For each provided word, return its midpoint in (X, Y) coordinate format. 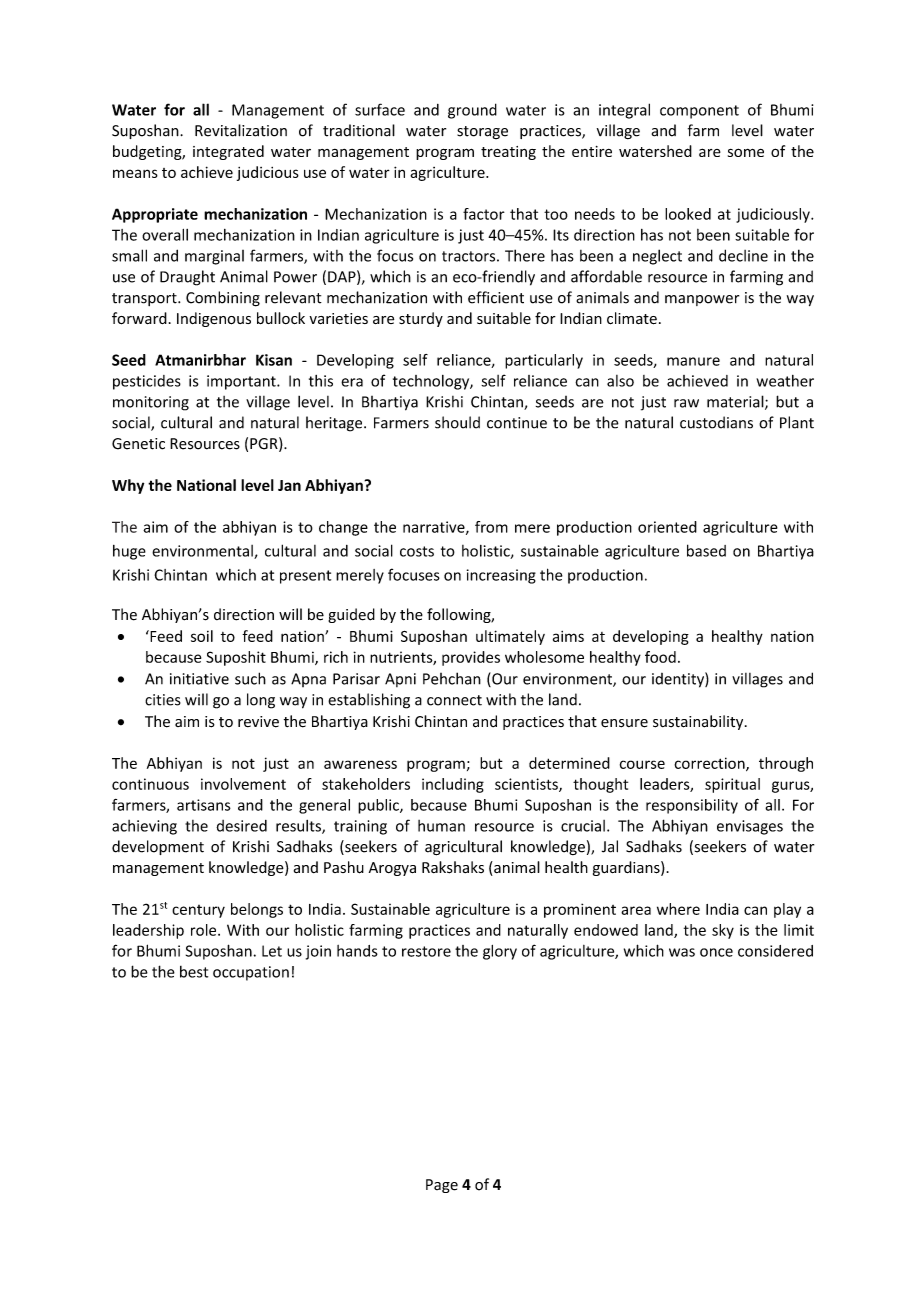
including (453, 785)
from (491, 527)
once (716, 952)
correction (710, 764)
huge (129, 552)
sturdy (421, 319)
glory (500, 952)
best (194, 972)
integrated (228, 152)
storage (482, 132)
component (699, 112)
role (205, 930)
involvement (243, 784)
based (706, 550)
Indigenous (214, 319)
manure (693, 361)
